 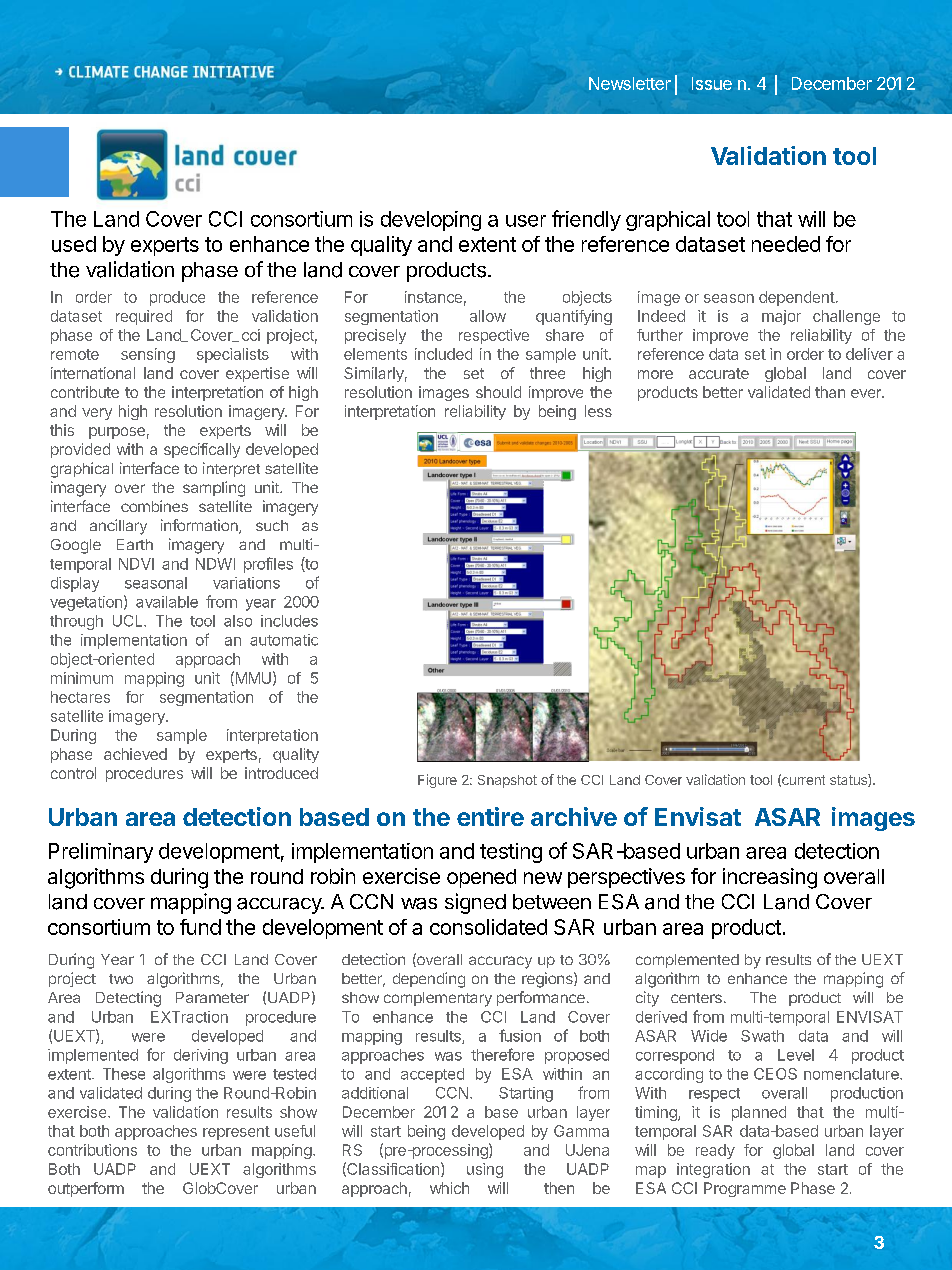 I want to click on status, so click(x=849, y=780).
